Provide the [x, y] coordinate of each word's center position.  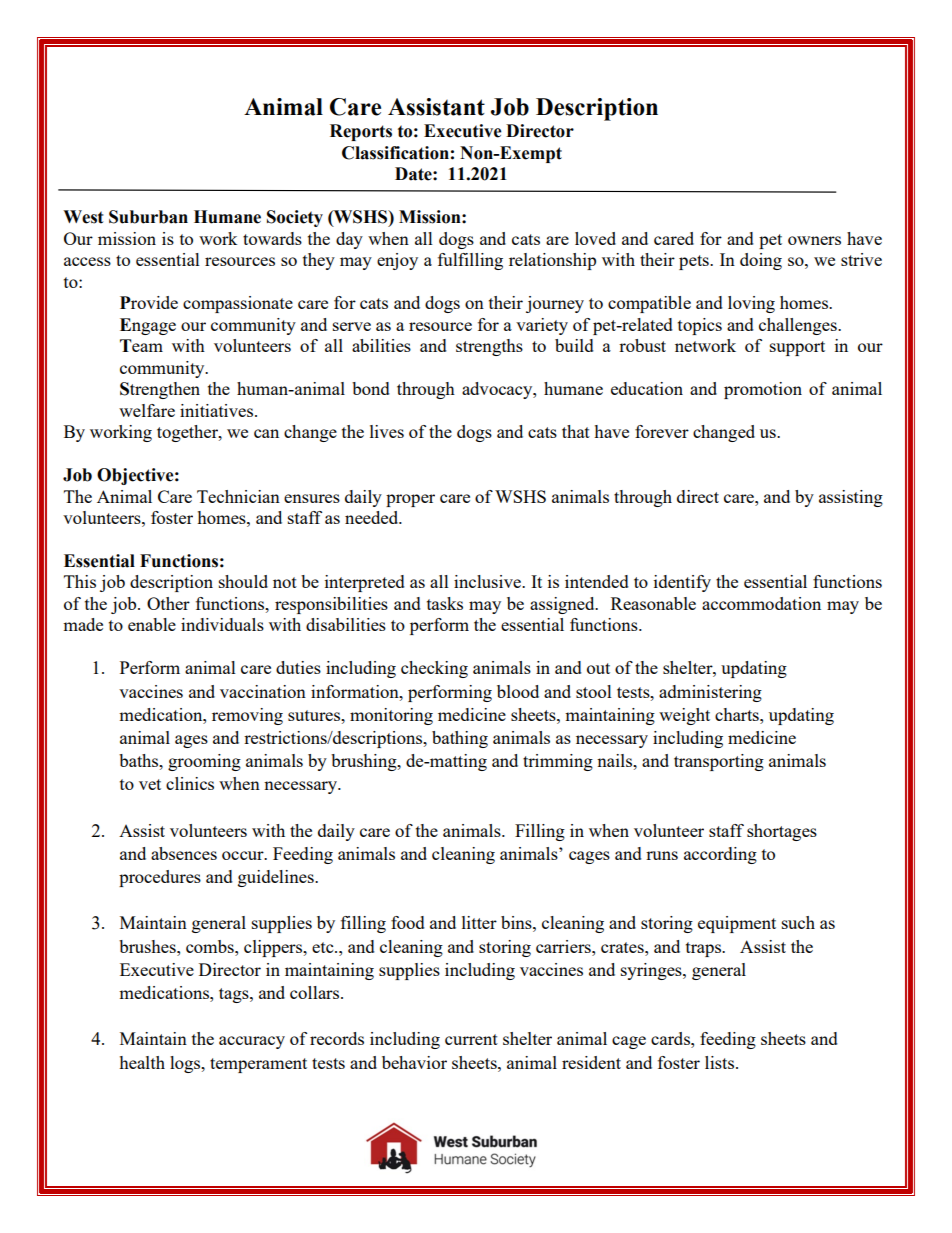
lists [721, 1062]
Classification [395, 153]
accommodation [761, 603]
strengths [489, 347]
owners [814, 240]
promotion [763, 390]
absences [184, 853]
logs [186, 1064]
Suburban [148, 217]
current [471, 1039]
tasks [445, 603]
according [720, 855]
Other [168, 603]
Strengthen [160, 390]
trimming [558, 762]
